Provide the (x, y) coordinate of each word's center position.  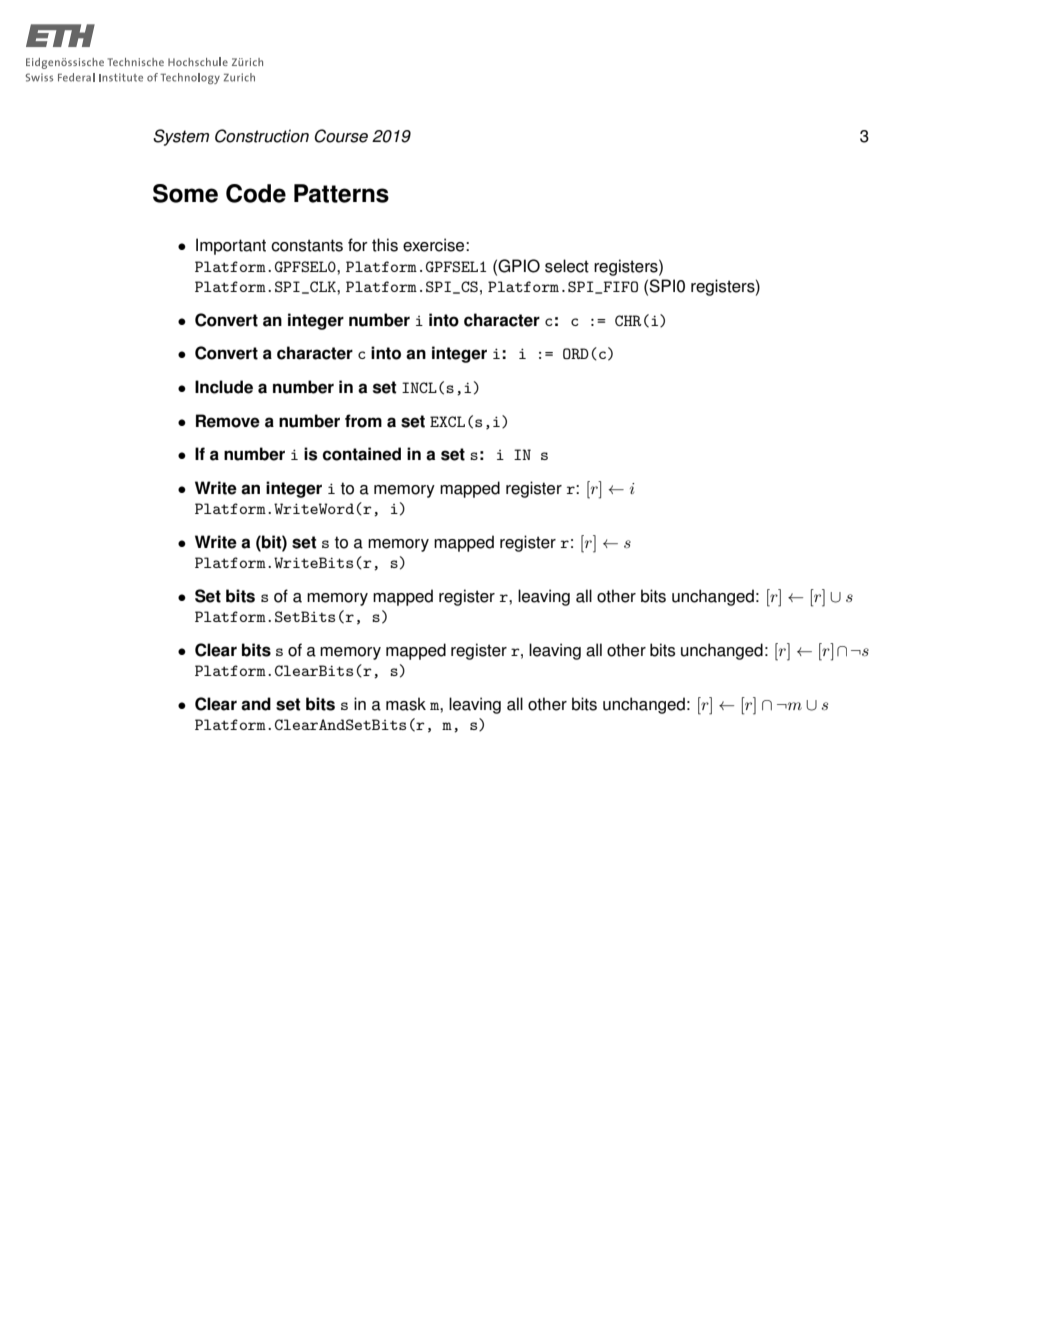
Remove (228, 421)
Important (231, 246)
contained (361, 454)
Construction (262, 136)
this (385, 245)
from (363, 421)
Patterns (341, 193)
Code (256, 193)
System (181, 137)
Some (185, 193)
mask (406, 704)
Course (341, 136)
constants (307, 245)
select (567, 266)
